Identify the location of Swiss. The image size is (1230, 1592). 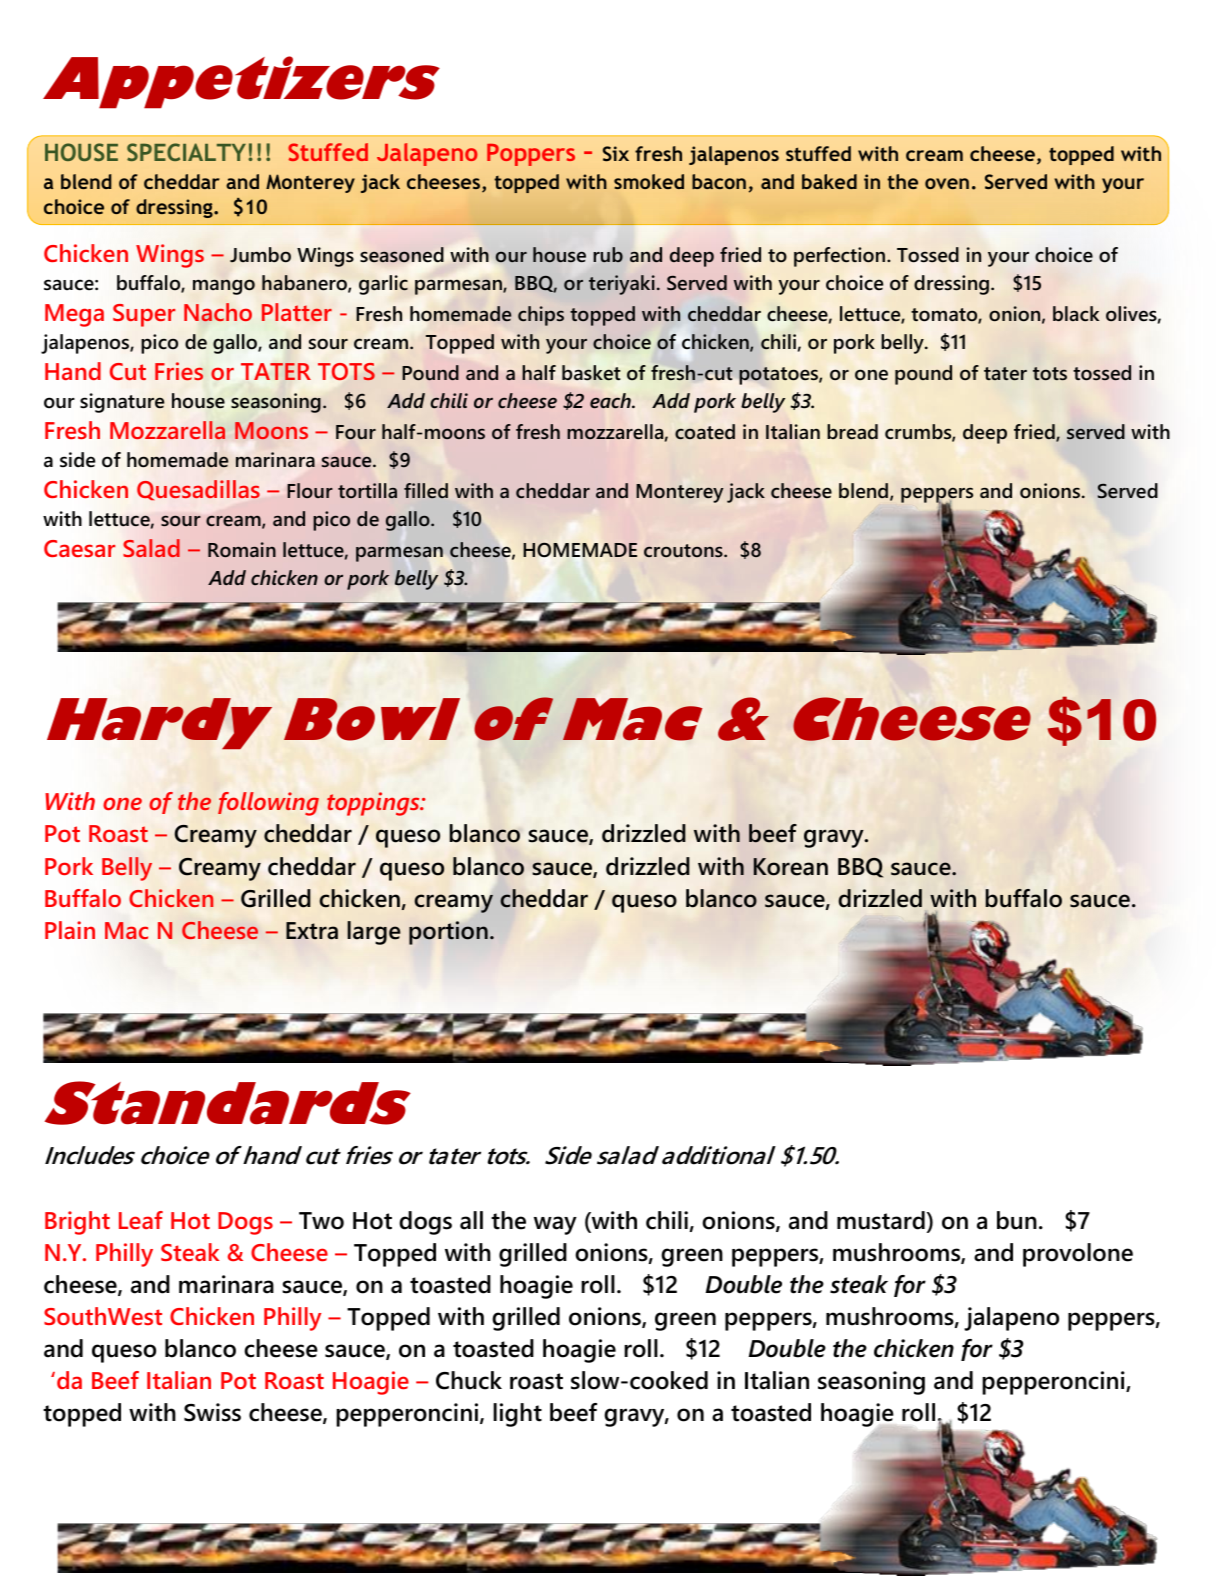
(212, 1412).
